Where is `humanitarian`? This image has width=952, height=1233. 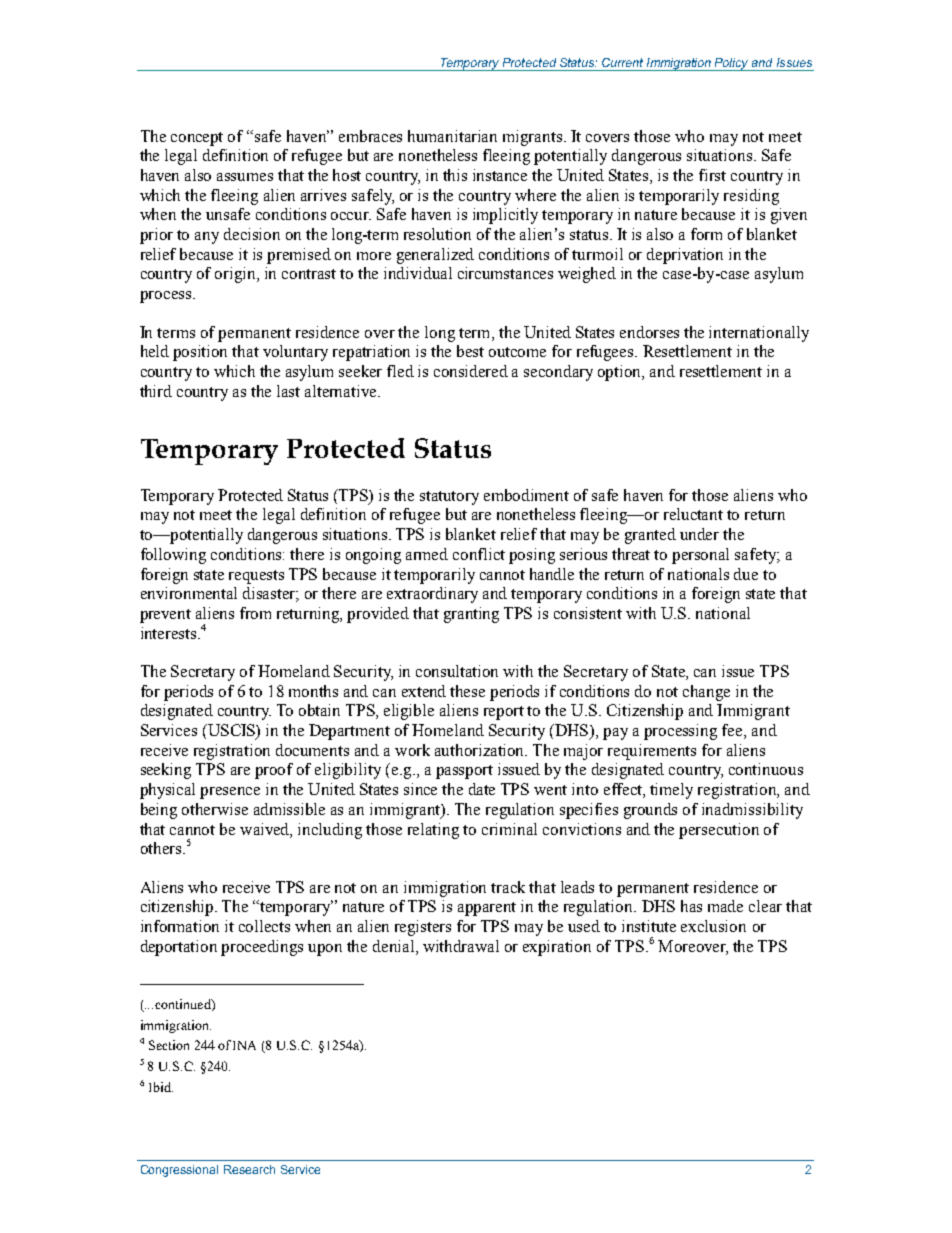 humanitarian is located at coordinates (452, 136).
